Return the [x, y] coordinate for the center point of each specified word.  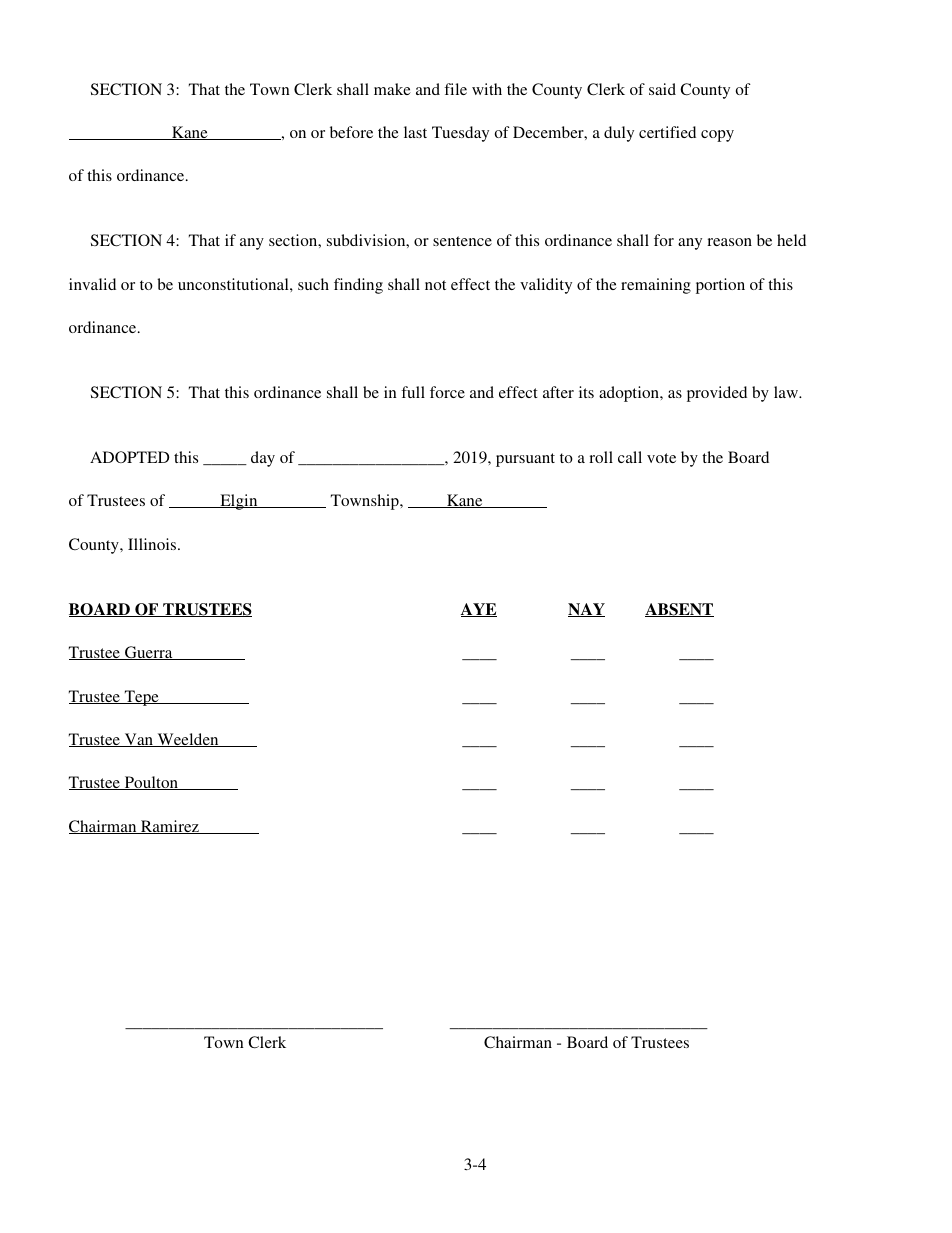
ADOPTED [129, 457]
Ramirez [170, 827]
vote [661, 458]
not [435, 285]
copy [717, 136]
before [351, 132]
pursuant [525, 460]
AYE [479, 610]
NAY [586, 610]
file [455, 89]
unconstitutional [234, 284]
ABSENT [679, 610]
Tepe [142, 698]
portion [720, 286]
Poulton [151, 783]
